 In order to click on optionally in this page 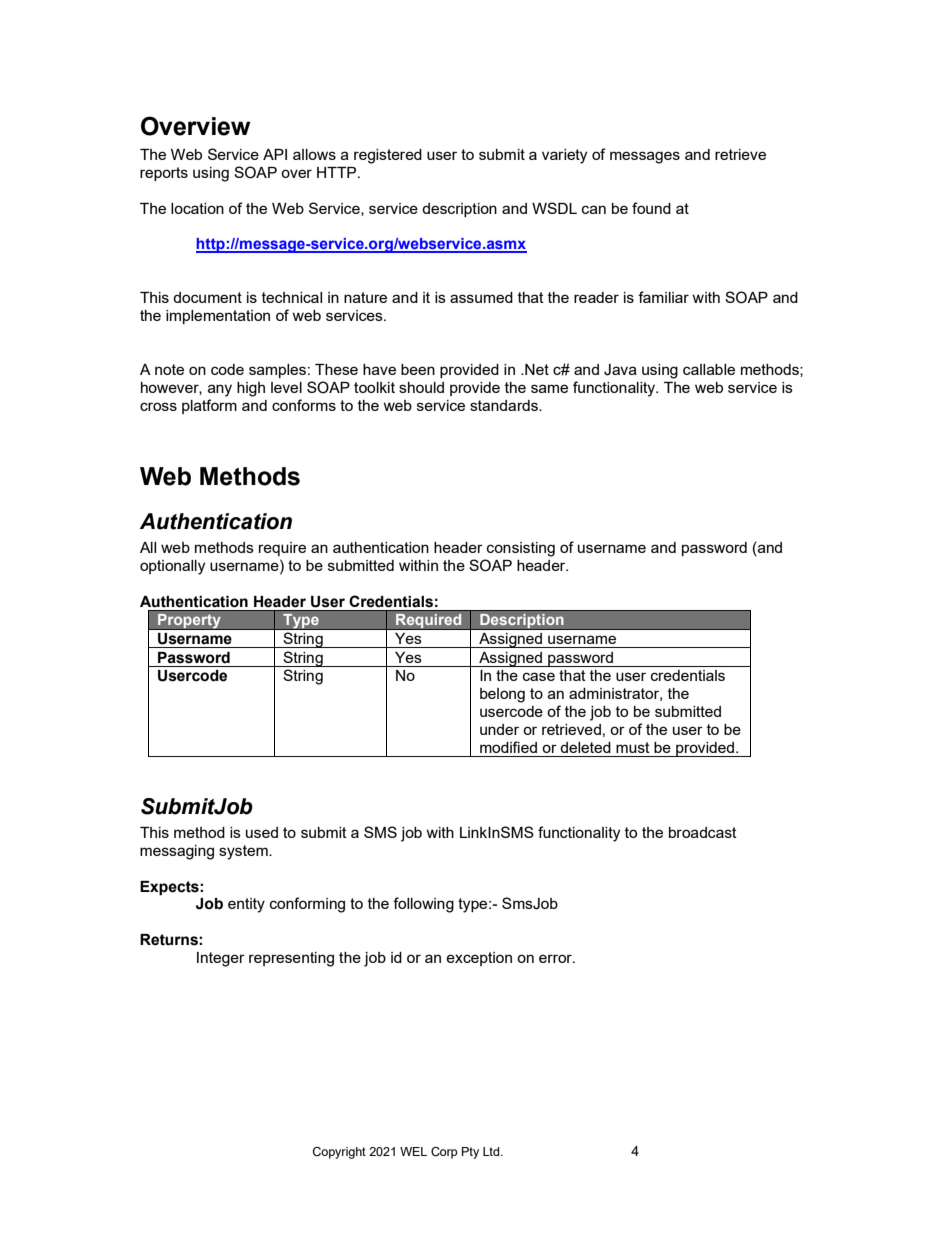, I will do `click(172, 567)`.
